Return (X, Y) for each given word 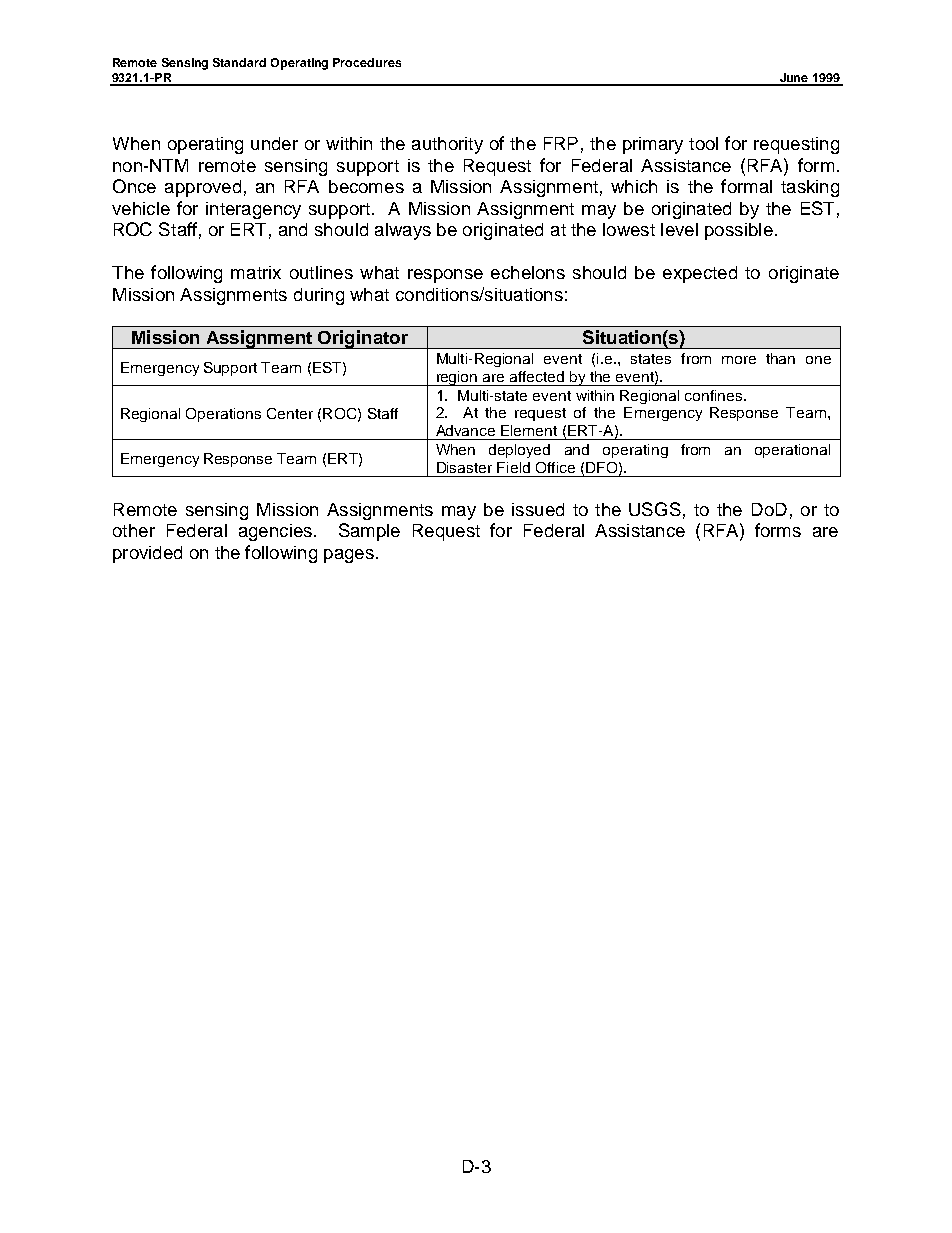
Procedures (367, 62)
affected (537, 376)
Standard (239, 62)
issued (538, 509)
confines (715, 395)
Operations (223, 415)
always (403, 231)
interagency (253, 210)
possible (739, 231)
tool (703, 143)
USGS (655, 509)
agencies (275, 532)
